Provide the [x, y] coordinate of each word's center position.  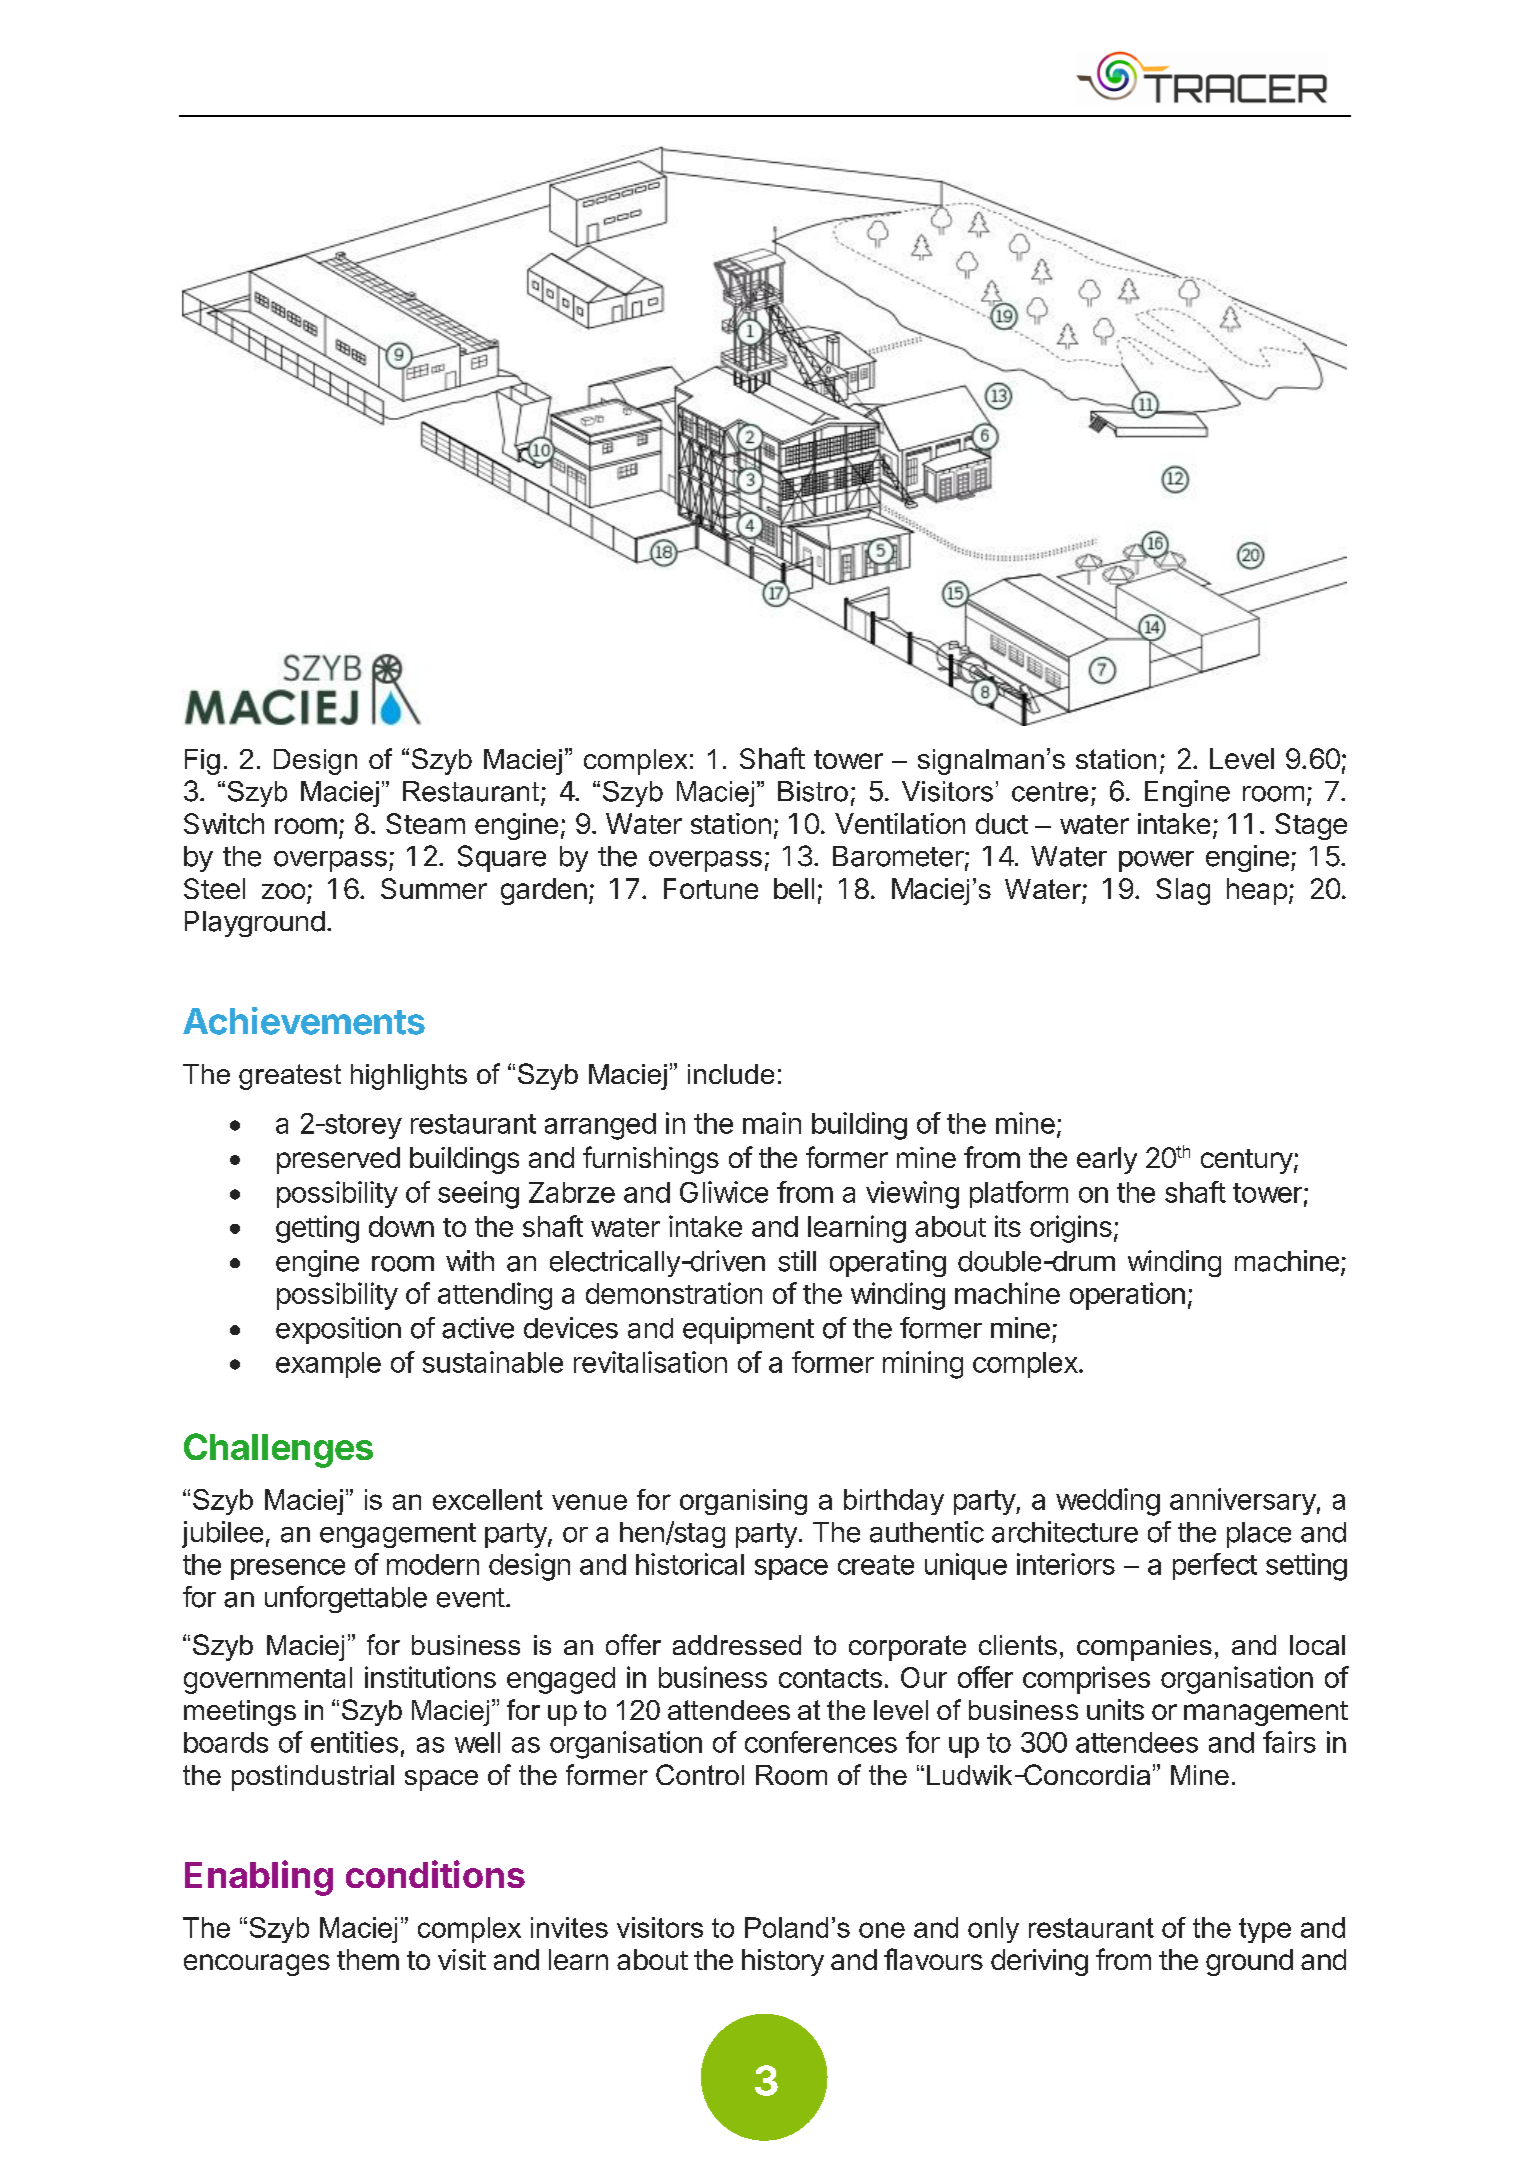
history [783, 1962]
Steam [425, 823]
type [1265, 1930]
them [368, 1959]
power [1156, 861]
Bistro [813, 791]
